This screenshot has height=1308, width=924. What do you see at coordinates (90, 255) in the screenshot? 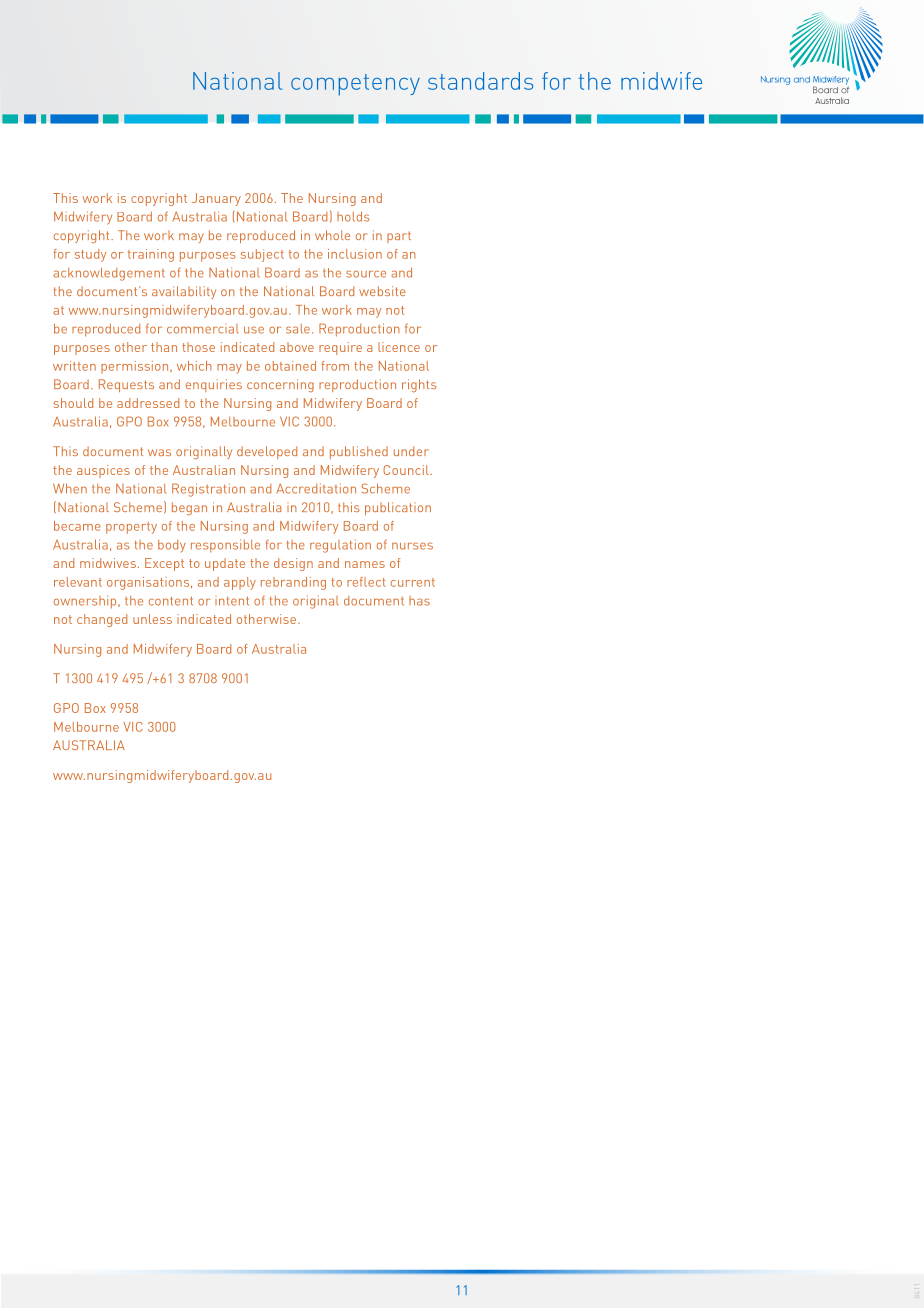
I see `study` at bounding box center [90, 255].
